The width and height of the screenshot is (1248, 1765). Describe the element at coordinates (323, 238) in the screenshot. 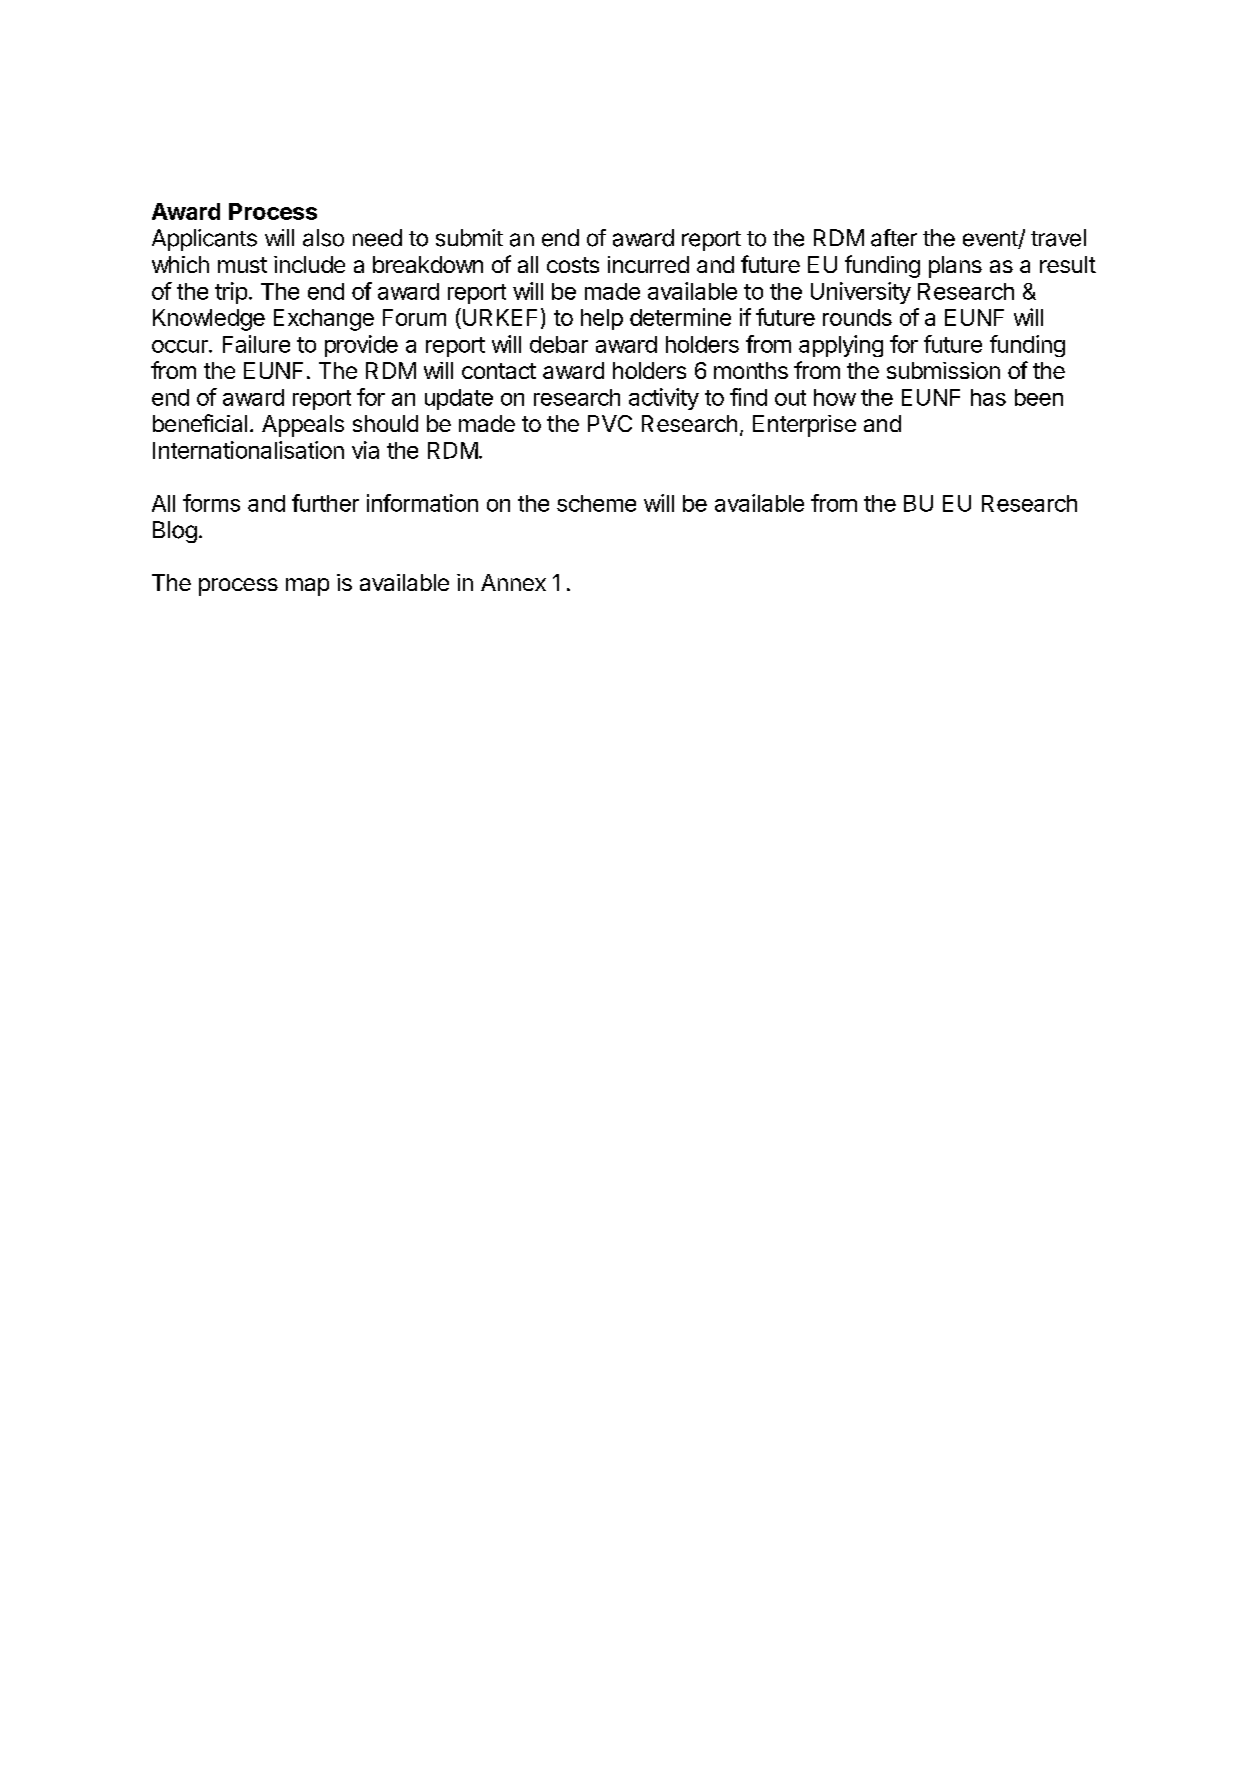

I see `also` at that location.
